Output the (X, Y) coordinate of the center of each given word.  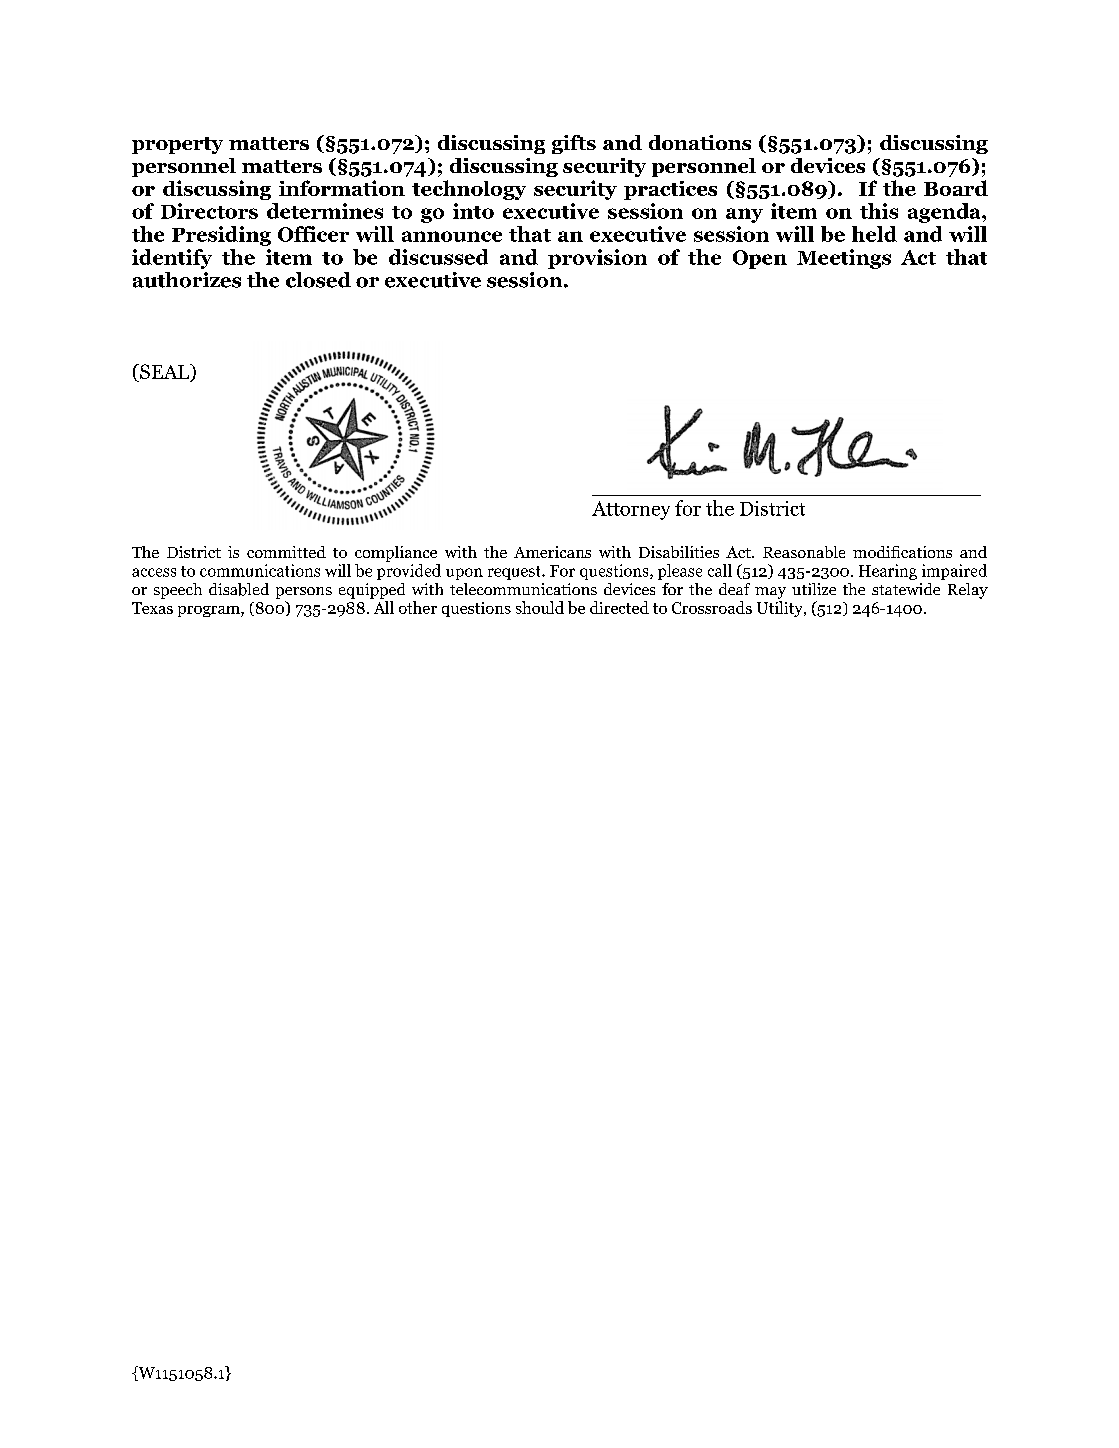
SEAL (165, 372)
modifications (902, 552)
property (177, 145)
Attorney (631, 510)
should (540, 607)
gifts (574, 144)
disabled (239, 589)
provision (597, 259)
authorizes (187, 280)
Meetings (844, 259)
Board (956, 188)
